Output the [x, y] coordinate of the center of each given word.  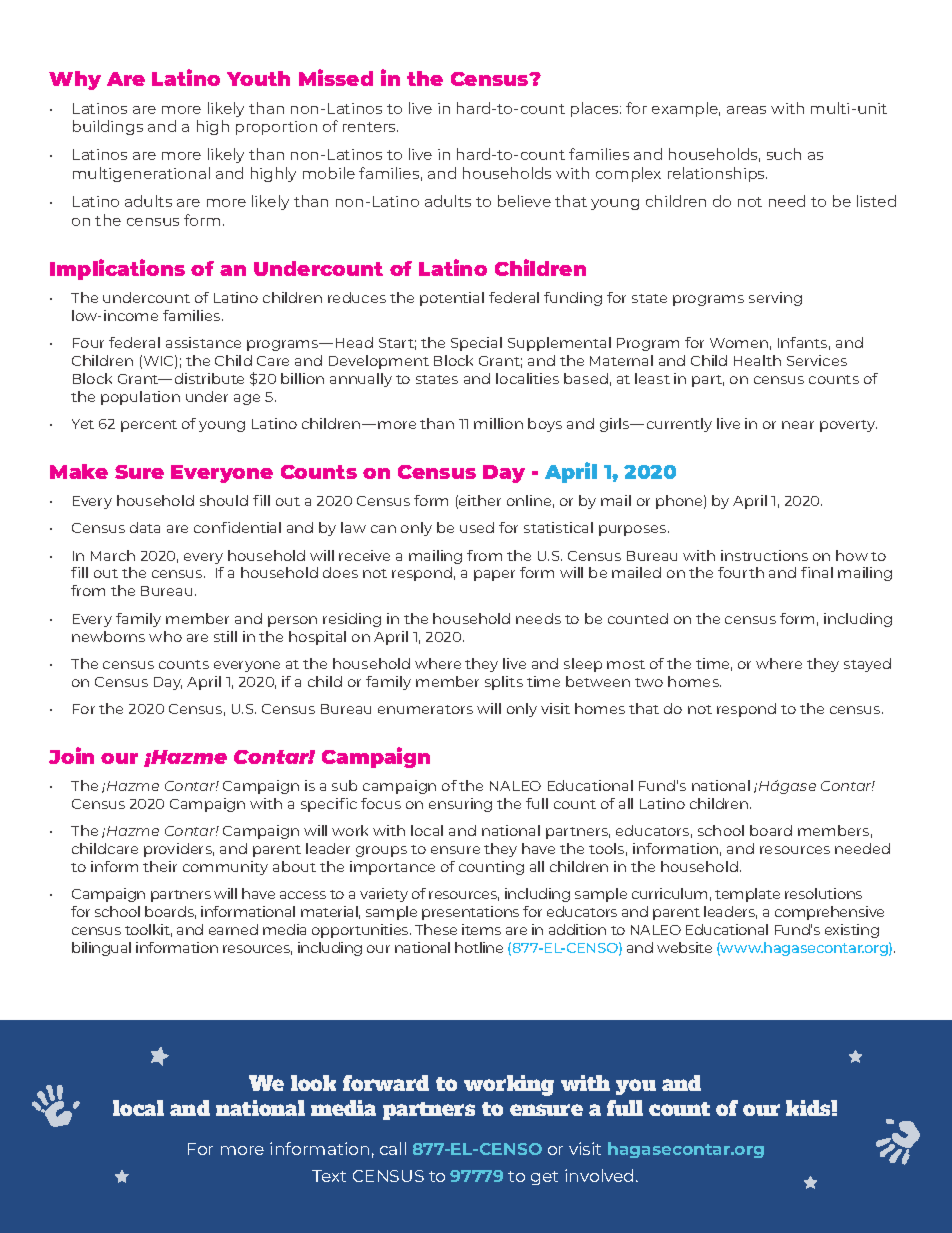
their [160, 866]
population [140, 398]
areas [746, 110]
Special [476, 344]
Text [329, 1176]
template [747, 895]
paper [494, 575]
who [165, 636]
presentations [470, 913]
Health [757, 360]
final [817, 572]
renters [370, 127]
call [393, 1148]
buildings [108, 127]
